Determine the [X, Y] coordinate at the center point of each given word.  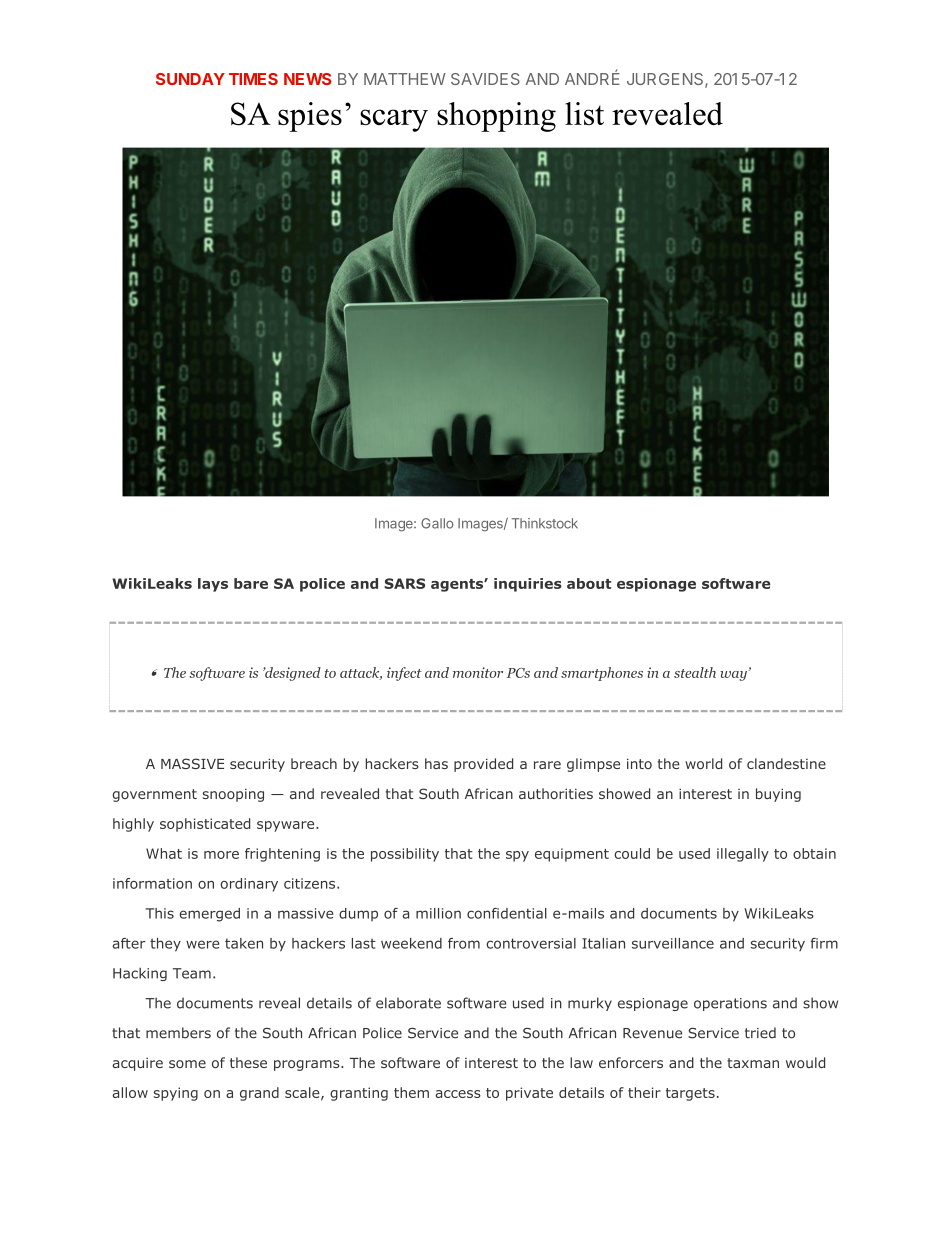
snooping [233, 795]
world [703, 763]
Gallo [437, 523]
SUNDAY [190, 79]
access [458, 1094]
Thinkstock [545, 523]
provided [483, 765]
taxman [753, 1063]
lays [213, 585]
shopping [496, 117]
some [187, 1064]
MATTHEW [405, 79]
